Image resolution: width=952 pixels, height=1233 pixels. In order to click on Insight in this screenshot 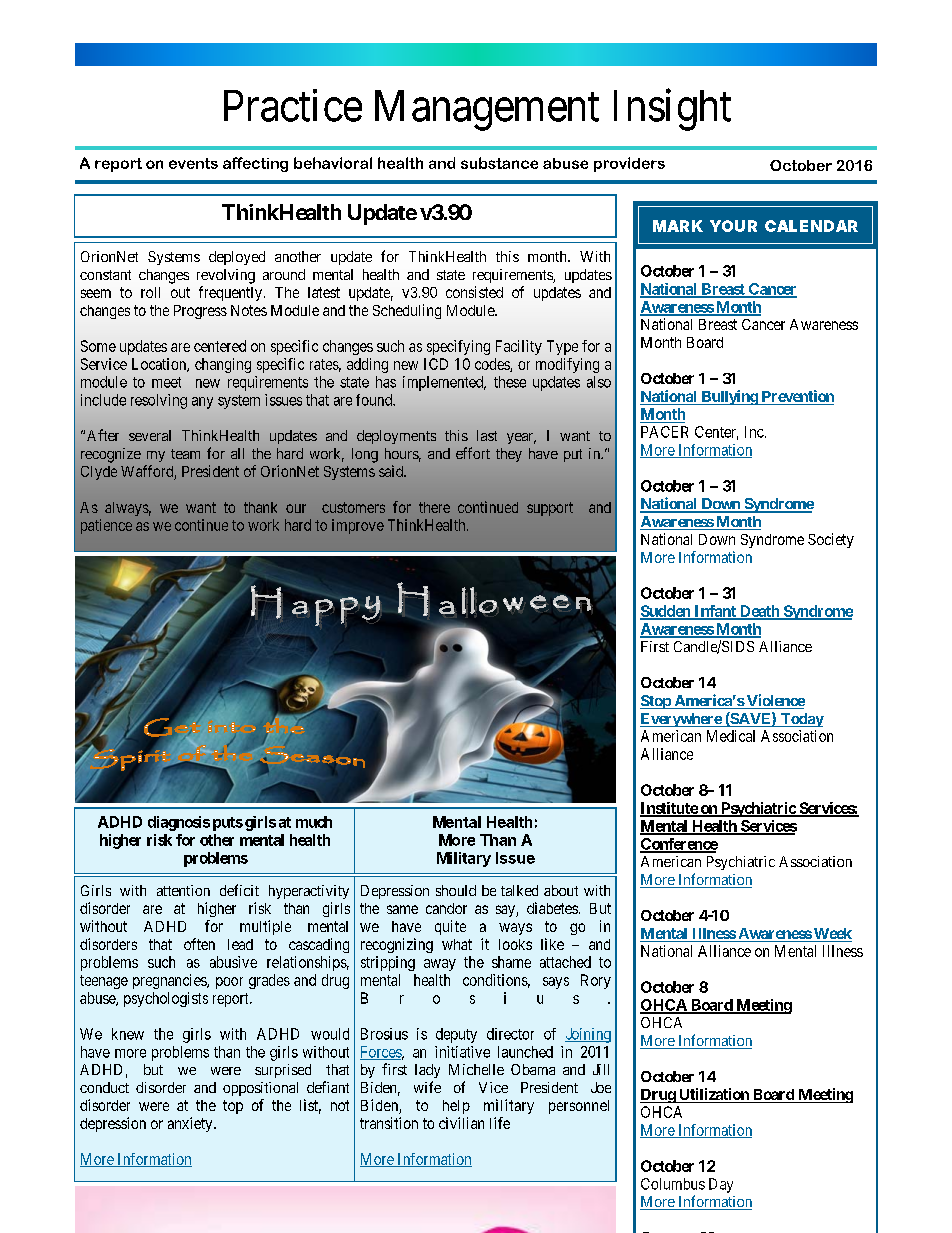, I will do `click(672, 110)`.
